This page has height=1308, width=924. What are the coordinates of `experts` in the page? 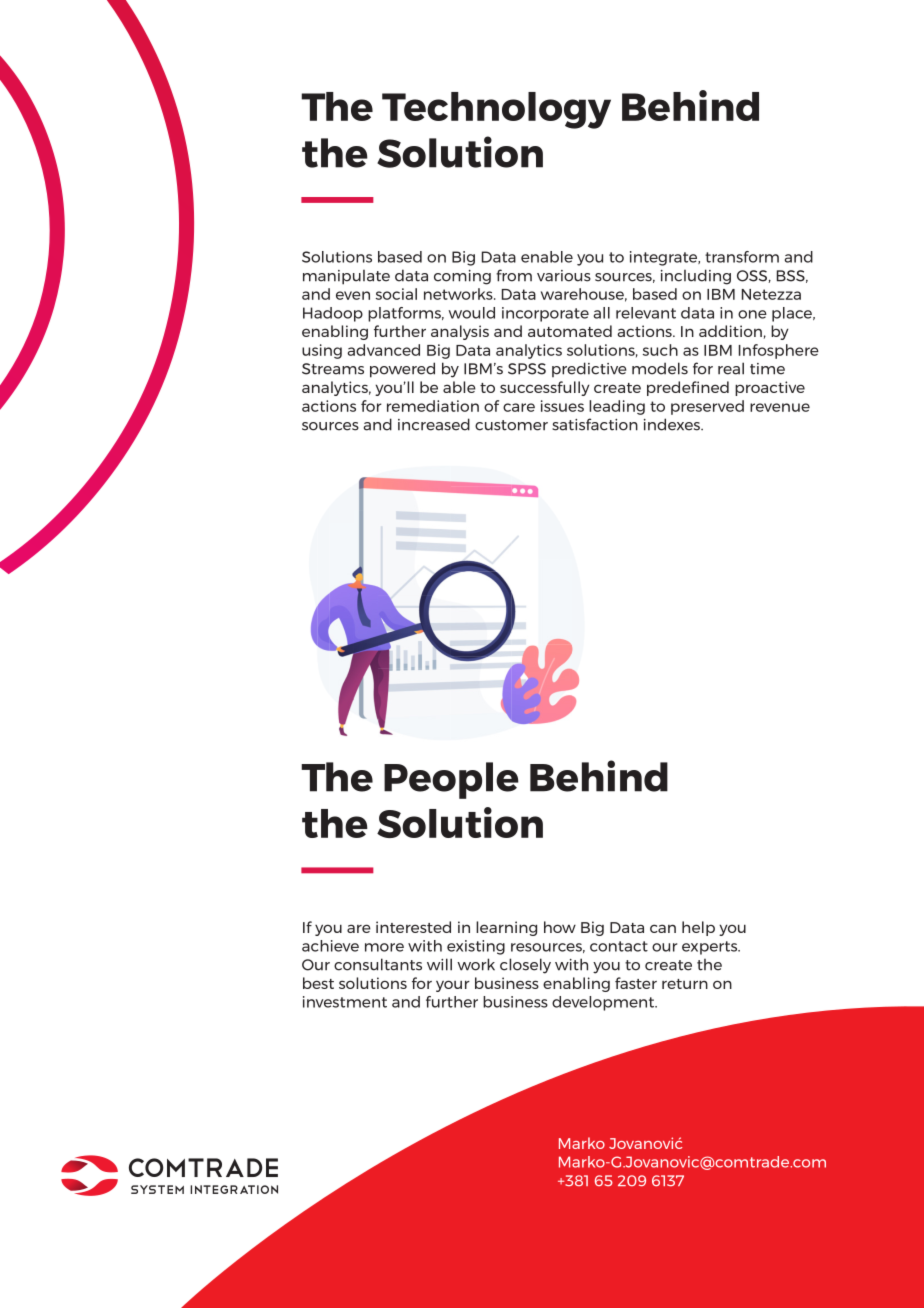 It's located at (710, 948).
